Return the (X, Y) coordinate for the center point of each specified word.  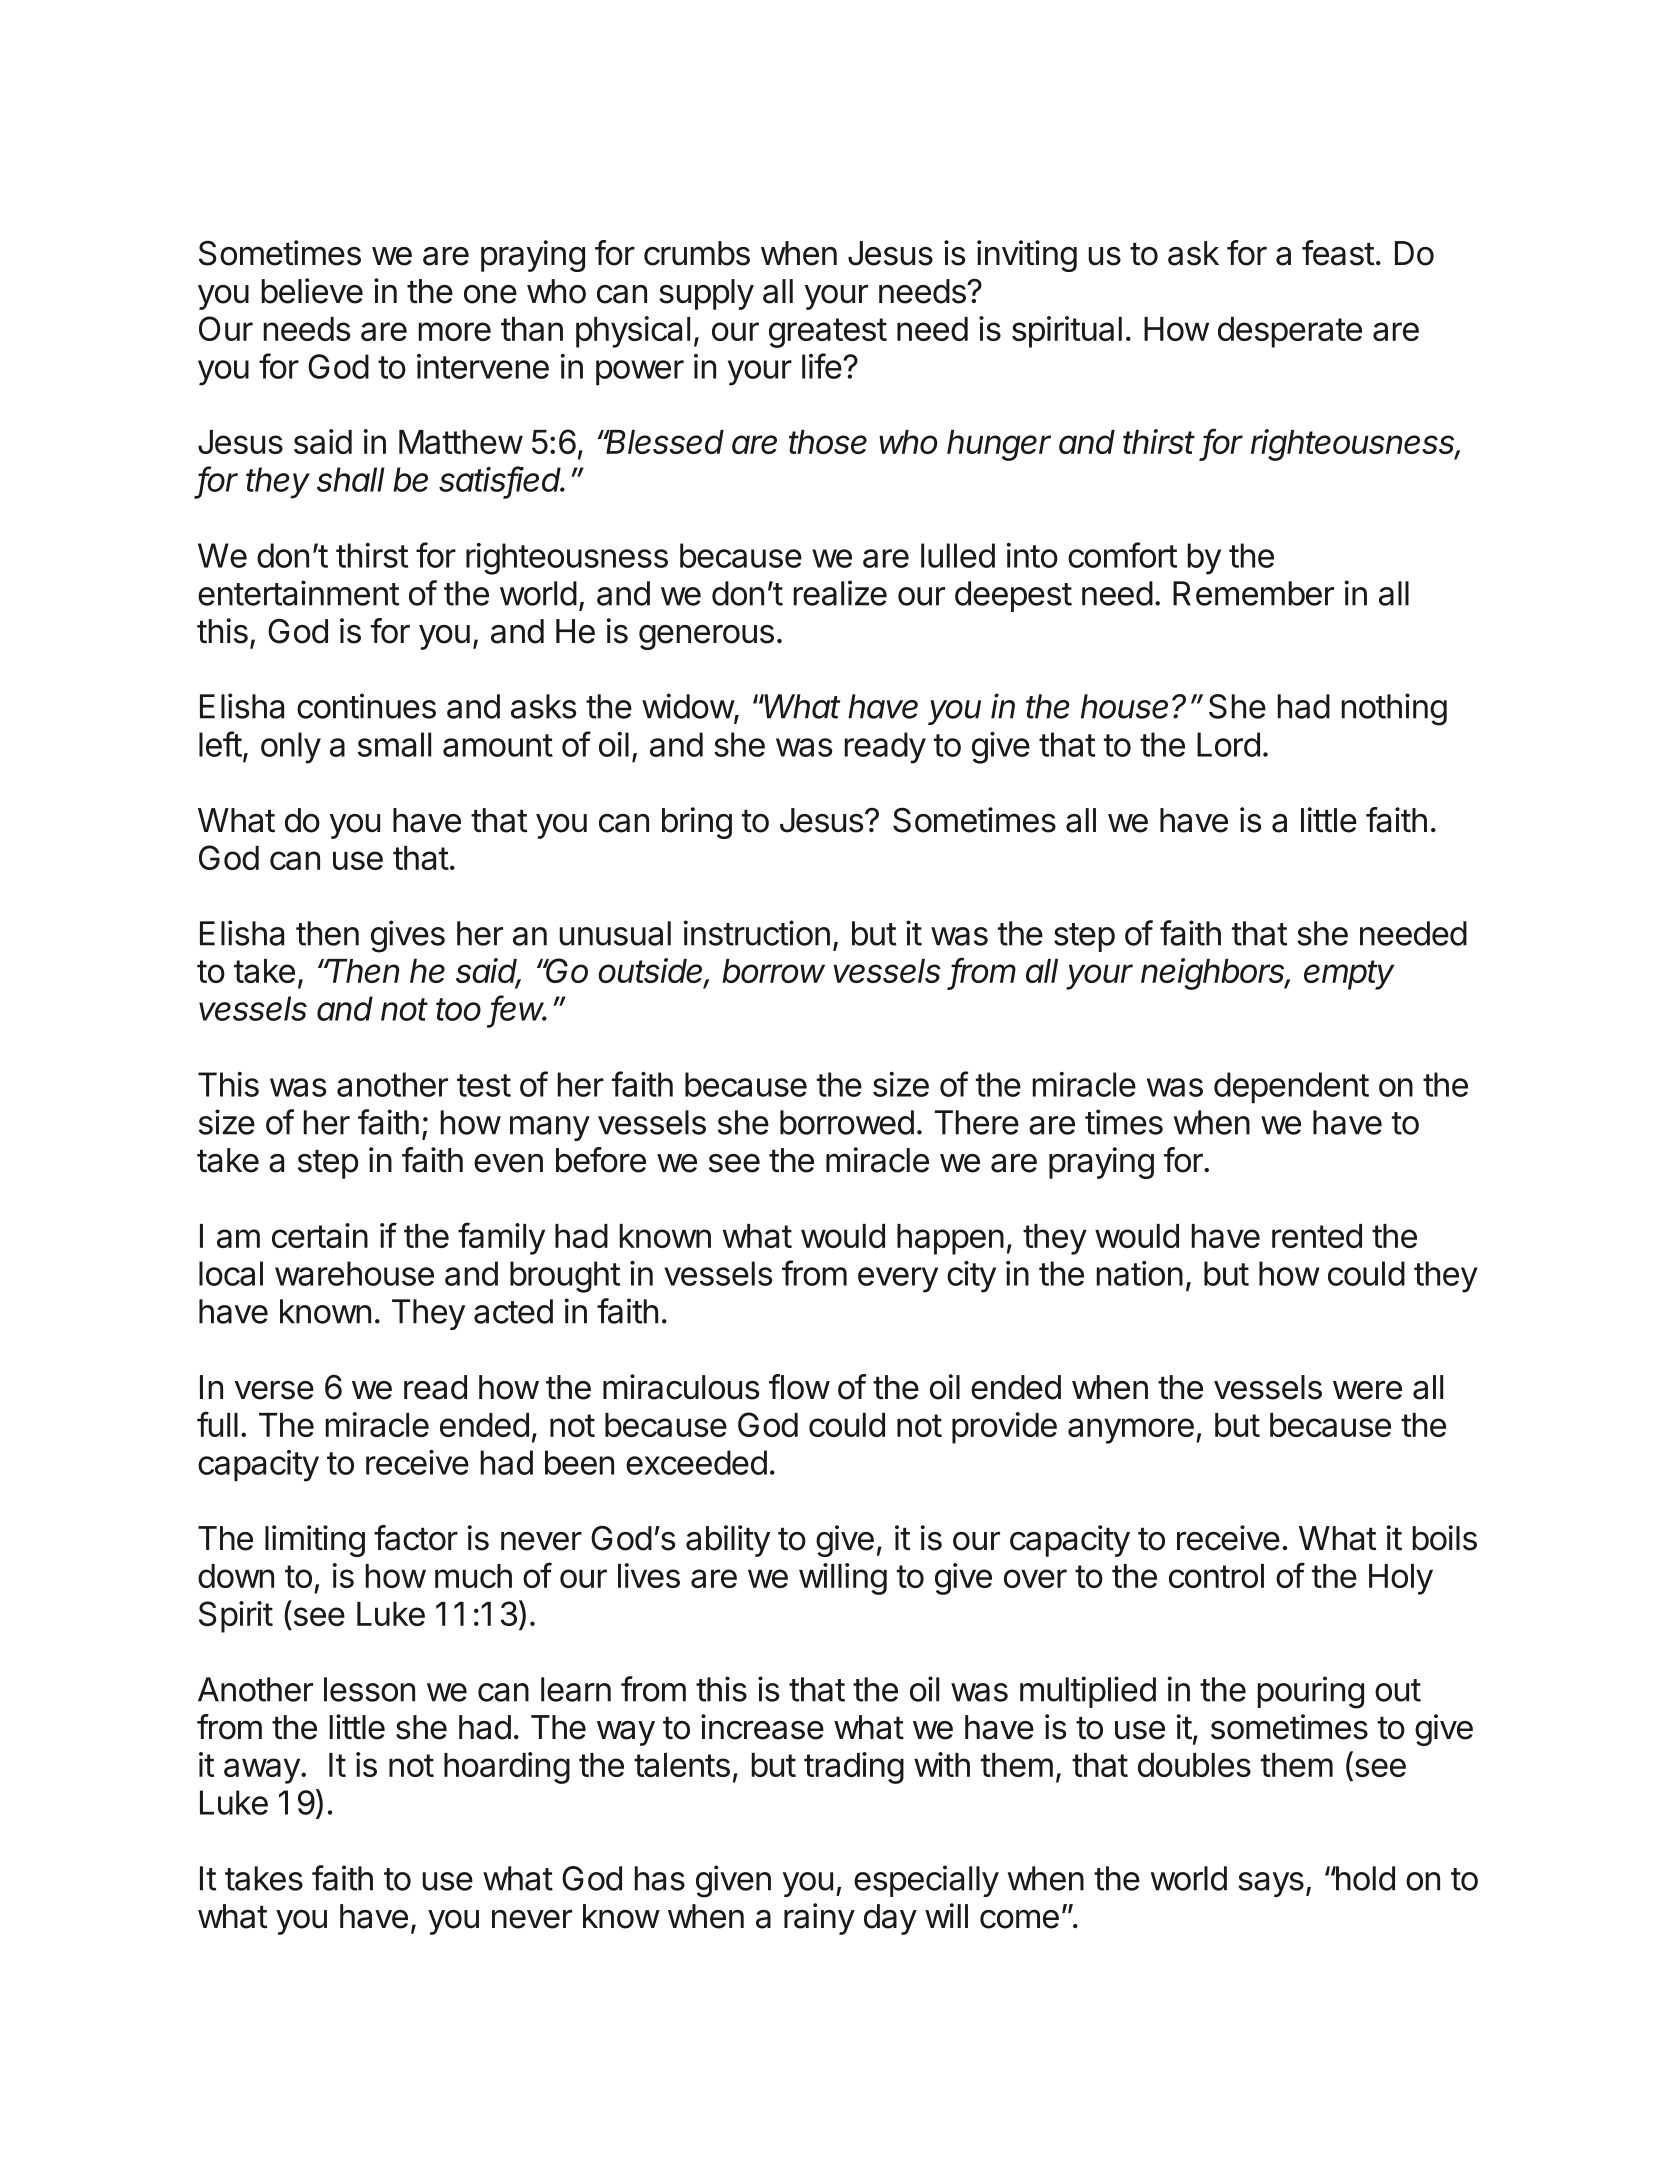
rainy (819, 1919)
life (822, 366)
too (458, 1009)
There (977, 1122)
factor (416, 1538)
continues (366, 706)
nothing (1394, 709)
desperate (1290, 332)
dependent (1291, 1087)
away (262, 1771)
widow (688, 707)
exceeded (696, 1462)
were (1367, 1390)
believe (312, 291)
